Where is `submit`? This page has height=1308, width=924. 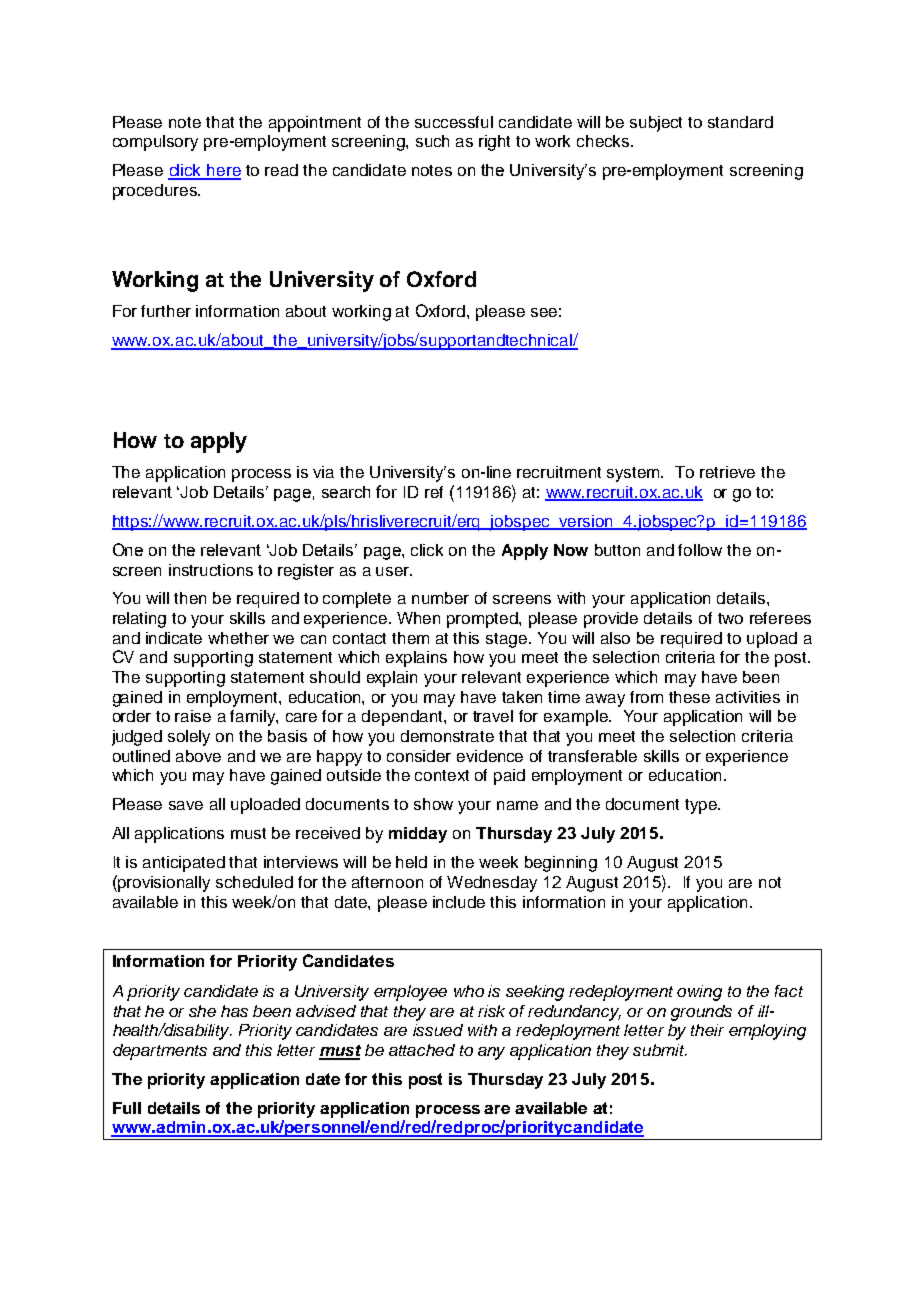 submit is located at coordinates (660, 1050).
